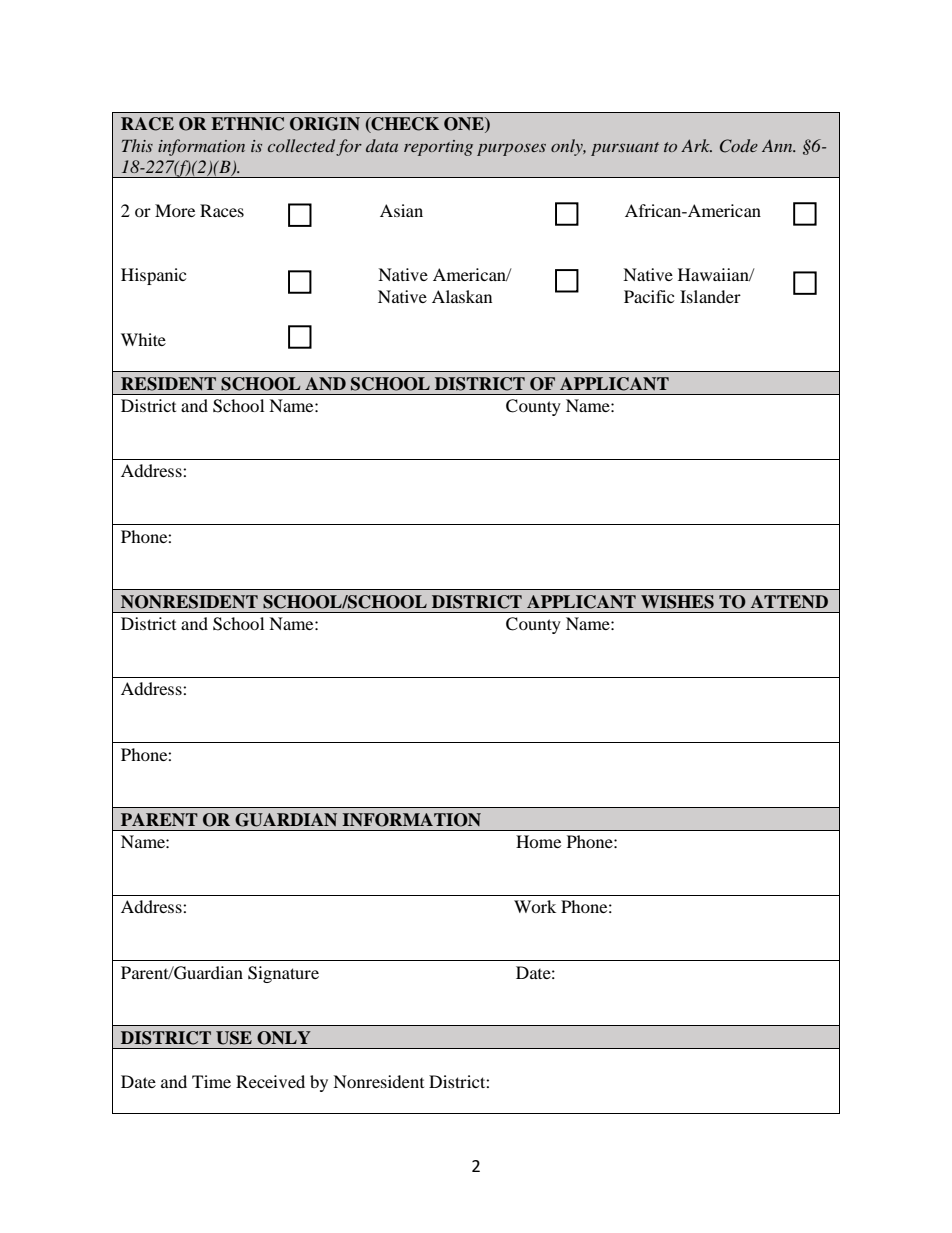 The height and width of the document is (1233, 952). I want to click on ETHNIC, so click(247, 124).
